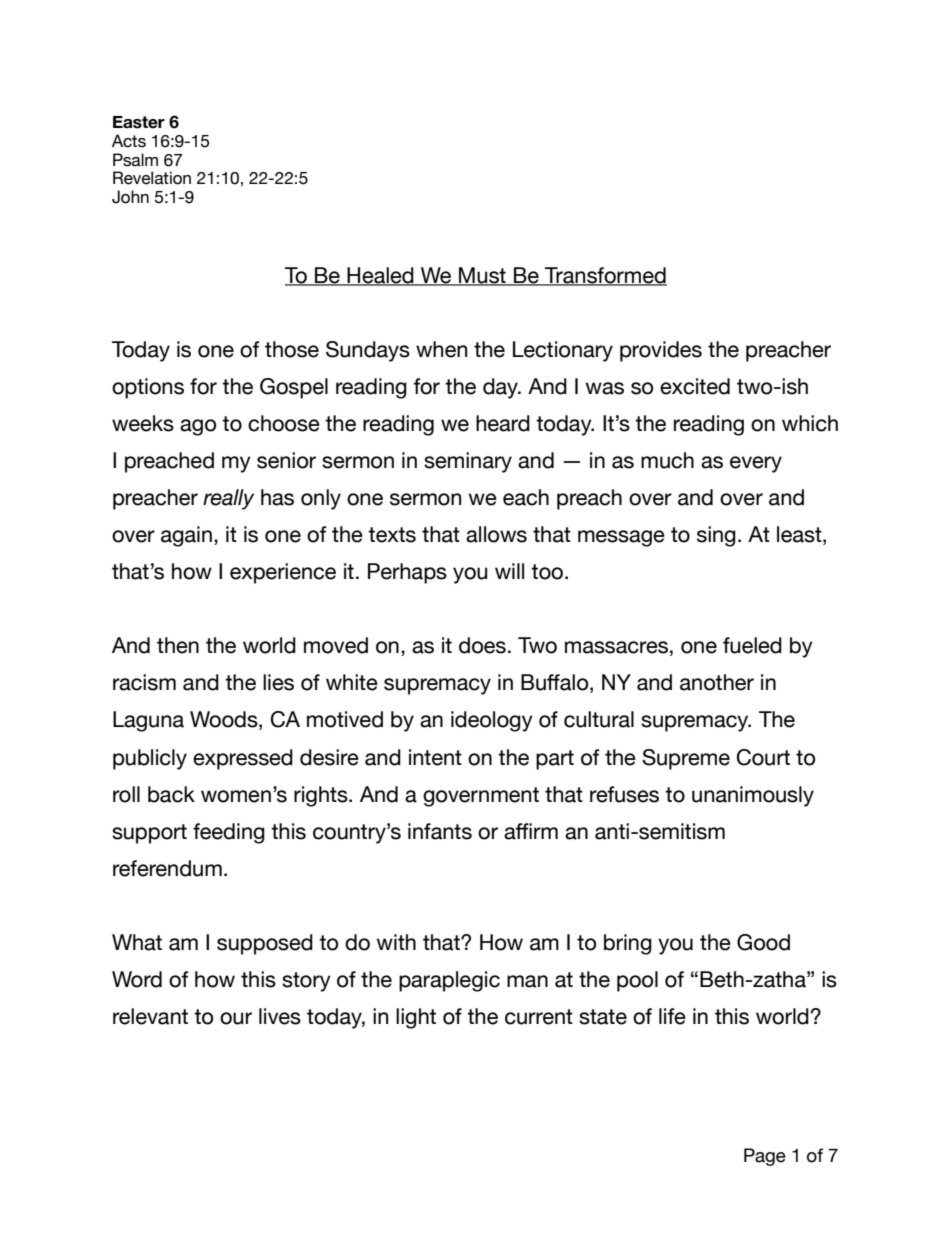 This image has height=1233, width=952. What do you see at coordinates (482, 645) in the image?
I see `does` at bounding box center [482, 645].
